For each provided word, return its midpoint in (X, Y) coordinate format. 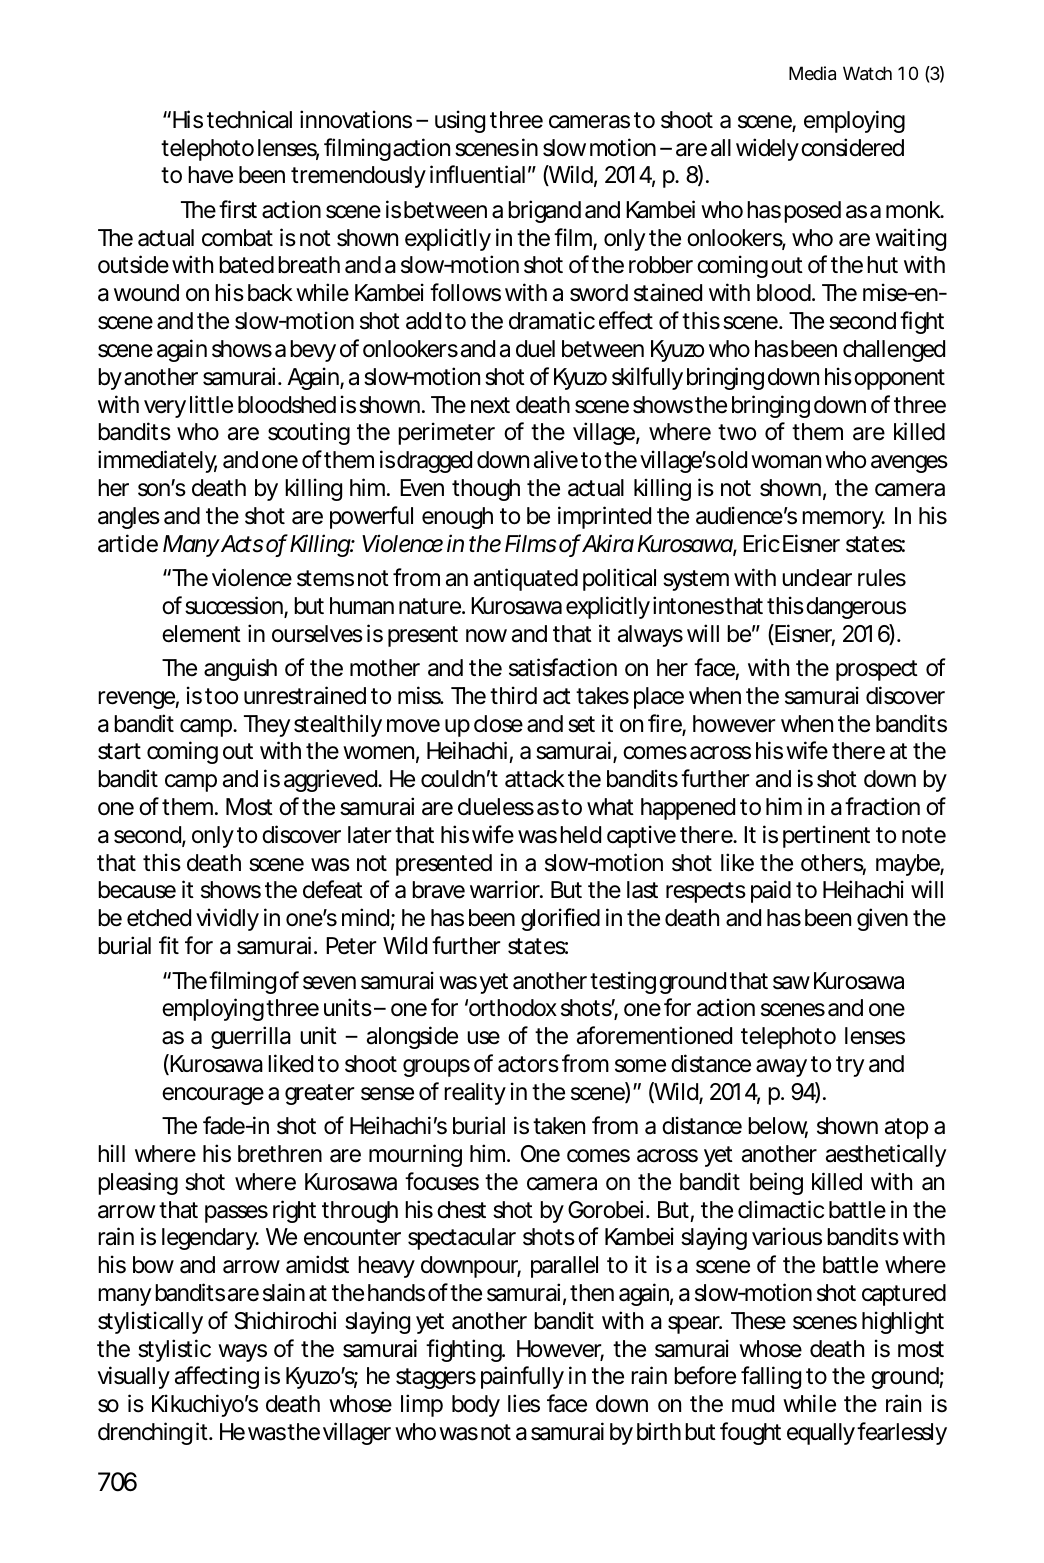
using (460, 121)
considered (852, 147)
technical (249, 119)
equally (821, 1434)
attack (535, 779)
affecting (217, 1377)
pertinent (826, 836)
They (267, 726)
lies (524, 1403)
